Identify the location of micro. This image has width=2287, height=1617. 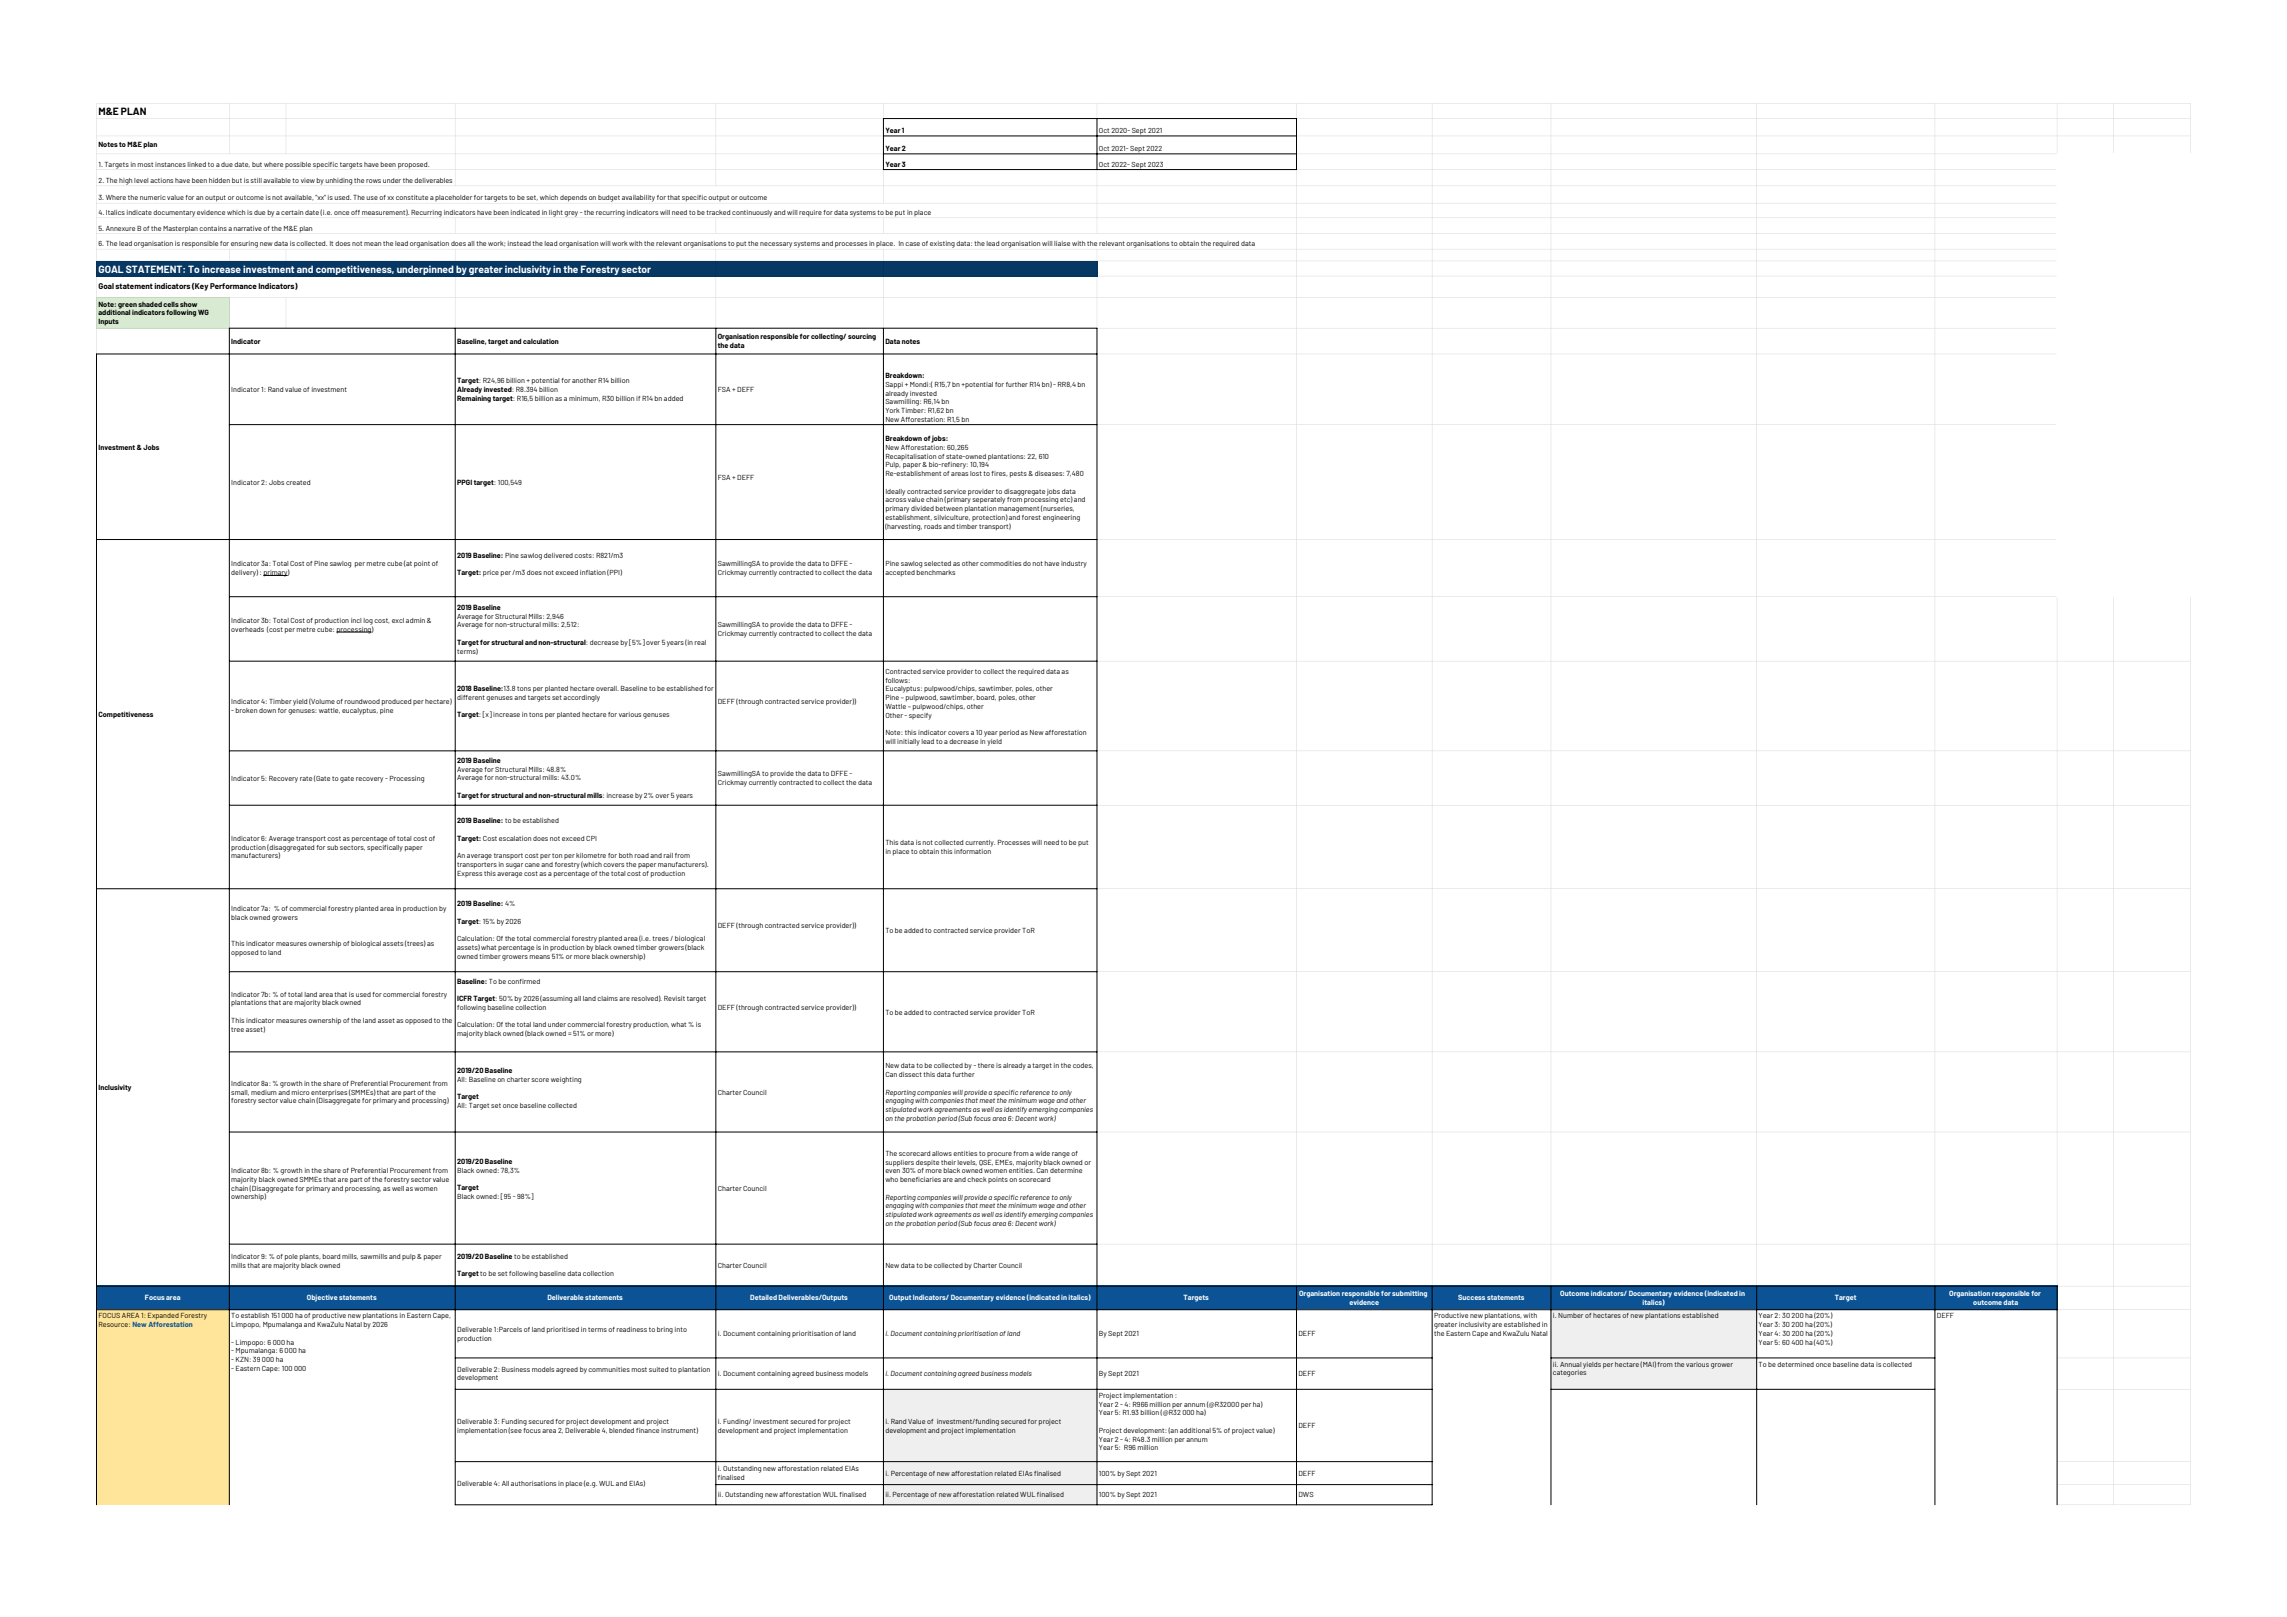
(300, 1092).
